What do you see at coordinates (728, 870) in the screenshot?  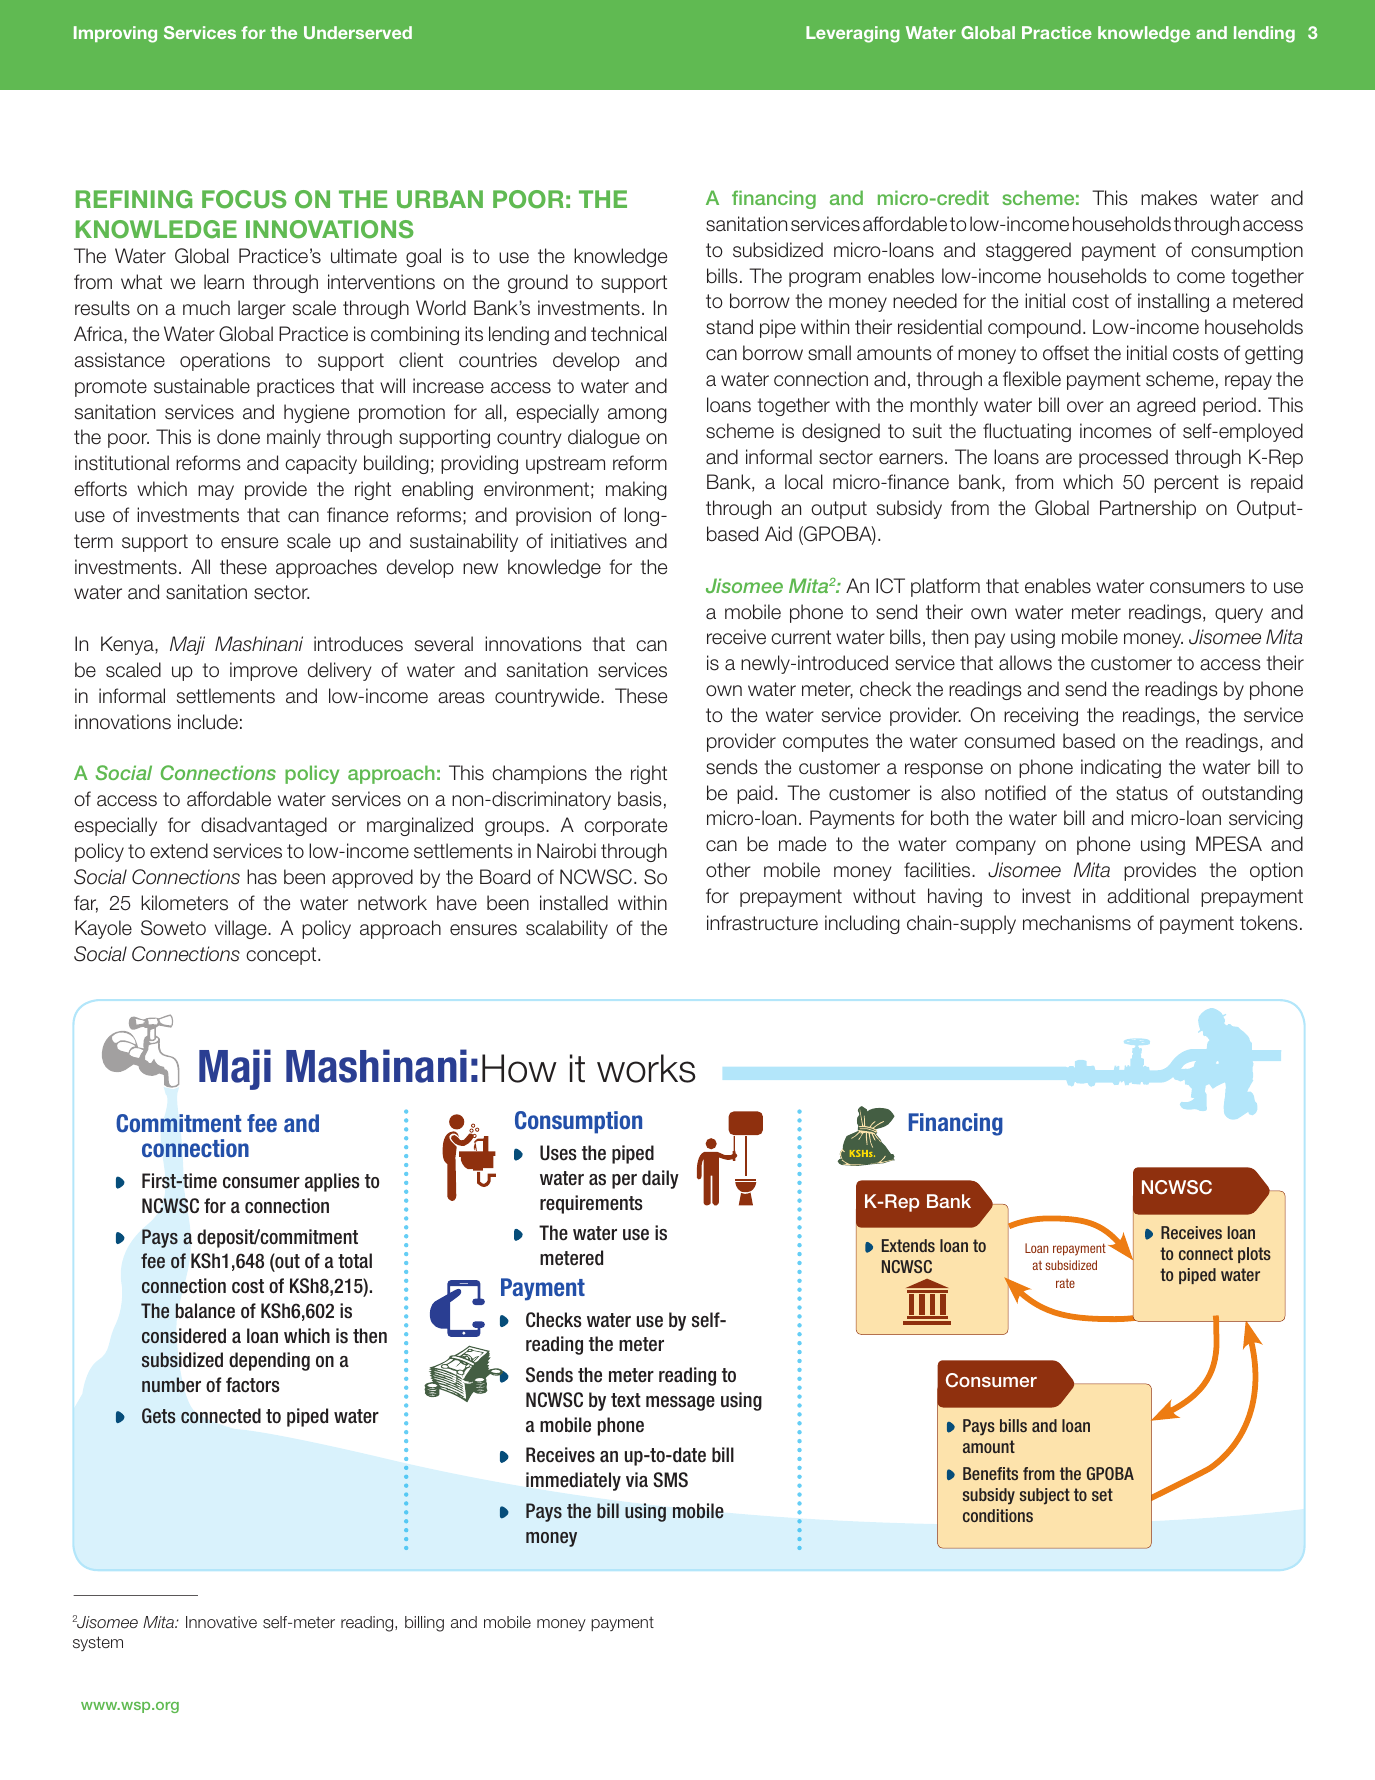 I see `other` at bounding box center [728, 870].
